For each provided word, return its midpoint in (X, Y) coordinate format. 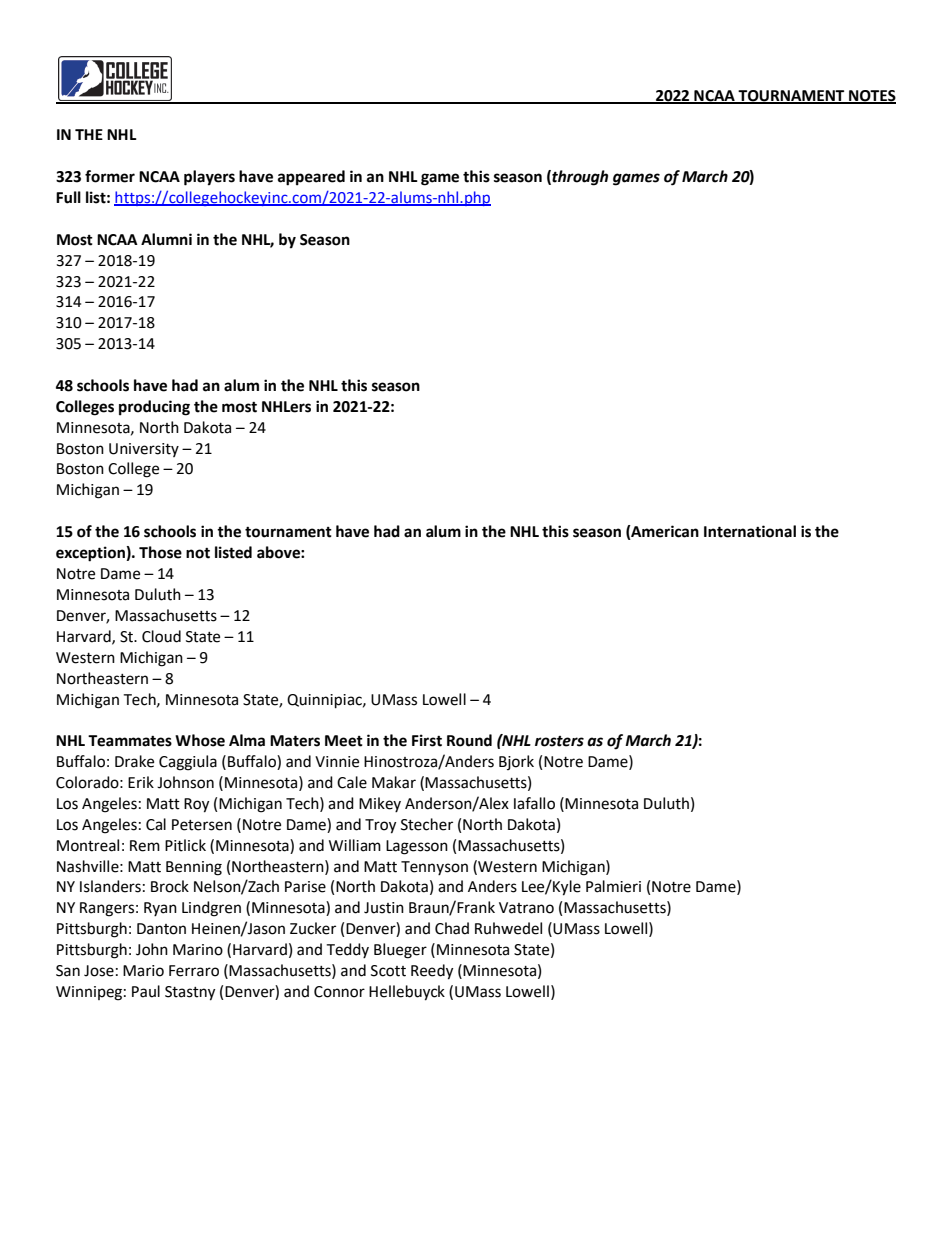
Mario (143, 971)
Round (469, 740)
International (750, 531)
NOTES (871, 96)
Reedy (432, 972)
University (144, 450)
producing (154, 408)
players (209, 178)
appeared (311, 178)
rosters (559, 741)
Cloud (161, 636)
